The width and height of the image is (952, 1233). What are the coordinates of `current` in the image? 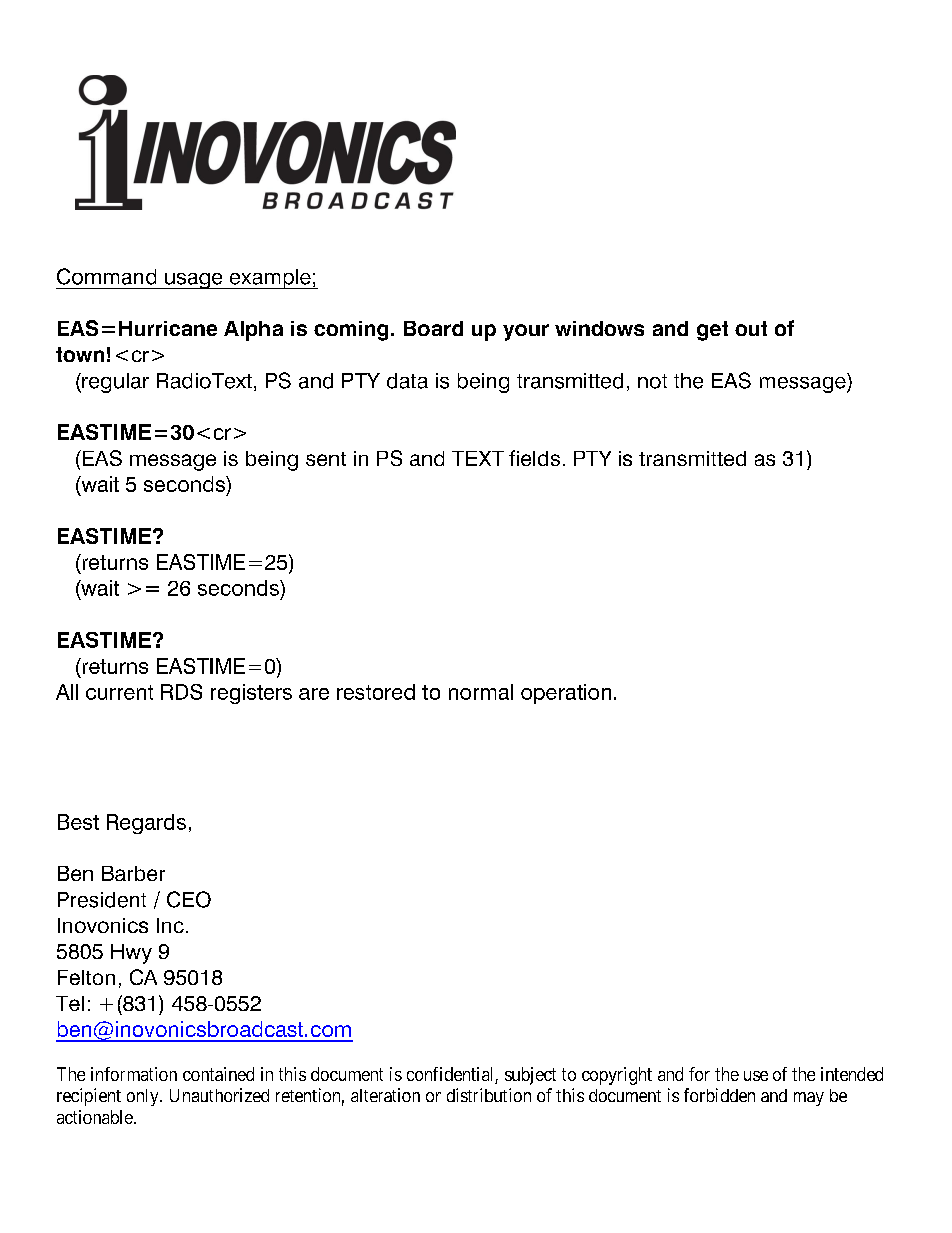 It's located at (119, 692).
